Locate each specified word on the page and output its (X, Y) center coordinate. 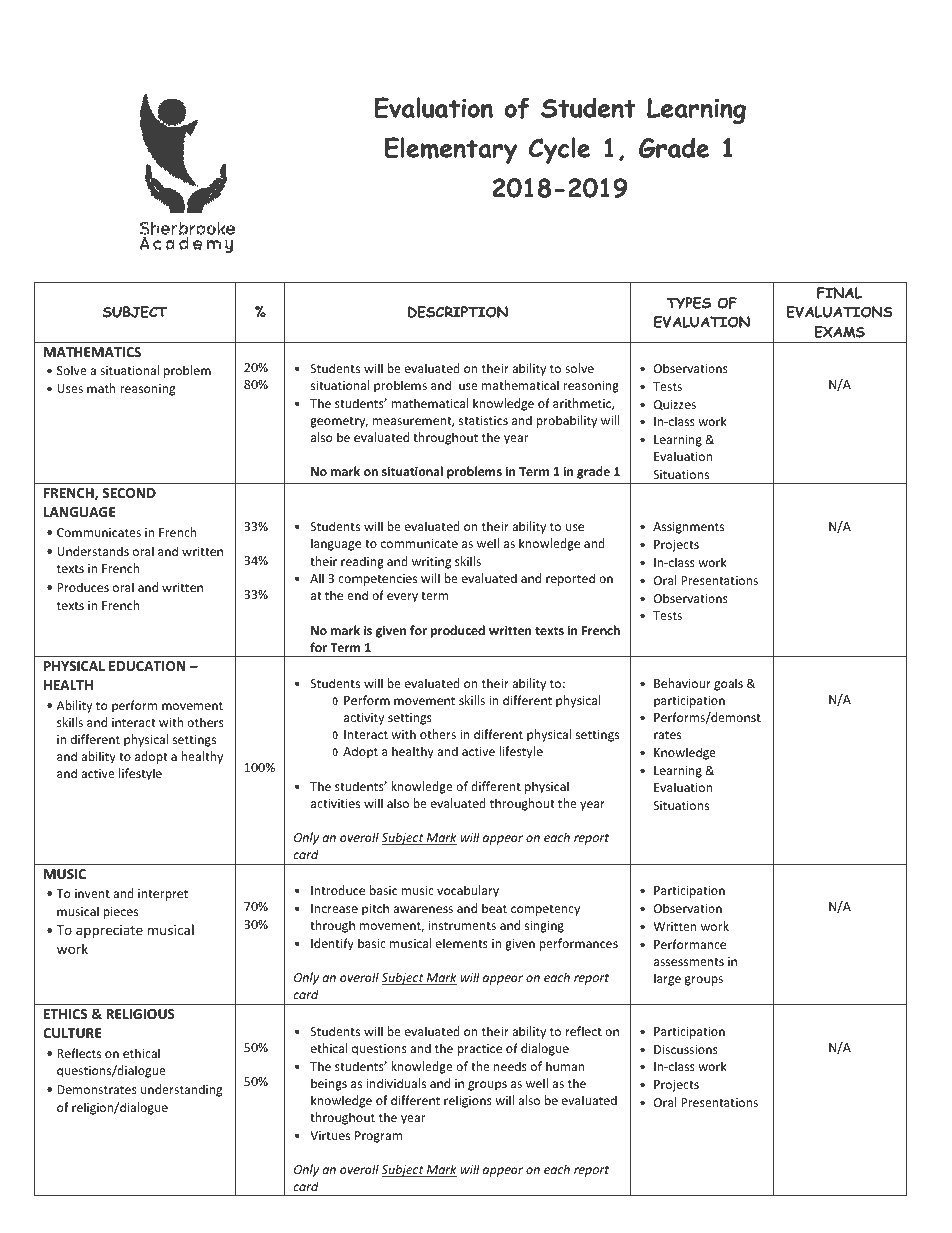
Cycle (559, 150)
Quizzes (675, 405)
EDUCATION (147, 666)
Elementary (451, 150)
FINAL (839, 293)
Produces (83, 587)
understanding (181, 1090)
